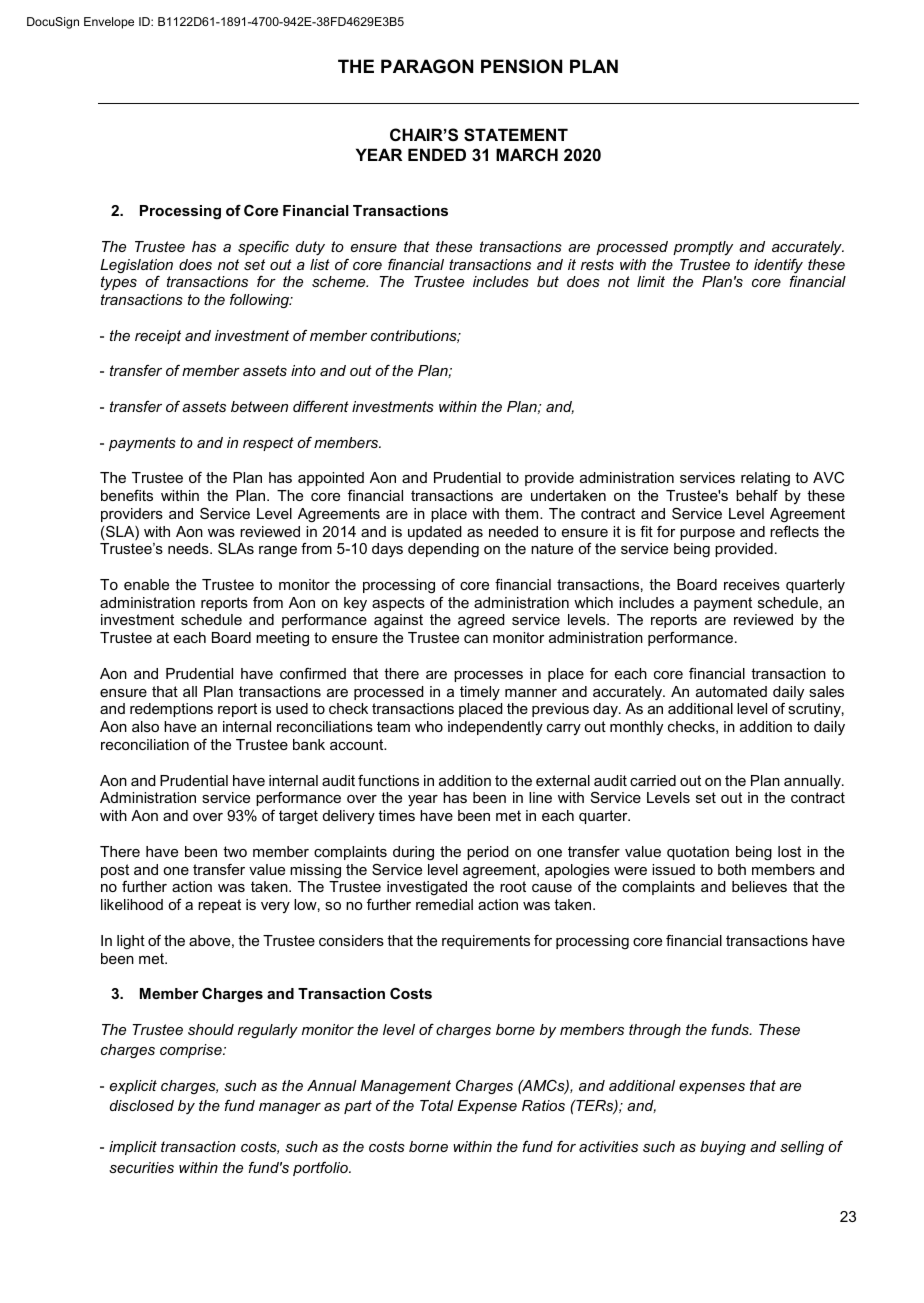 Image resolution: width=924 pixels, height=1303 pixels. Describe the element at coordinates (133, 1148) in the screenshot. I see `implicit` at that location.
